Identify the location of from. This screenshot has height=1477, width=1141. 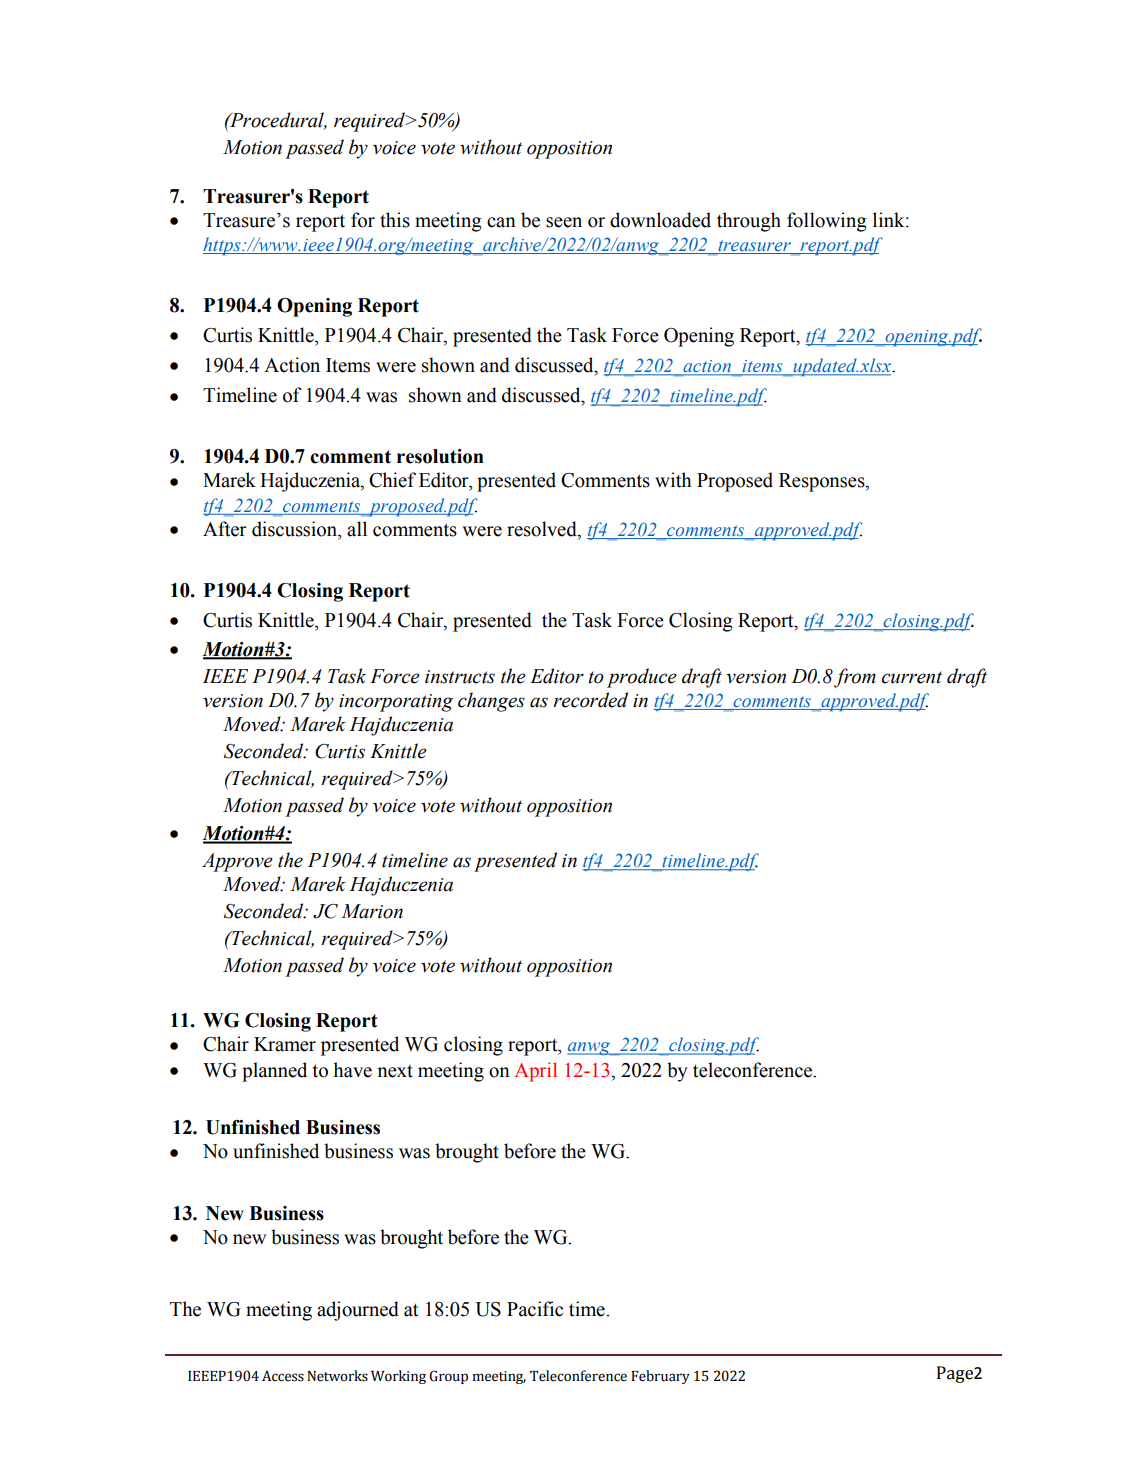
(855, 678).
